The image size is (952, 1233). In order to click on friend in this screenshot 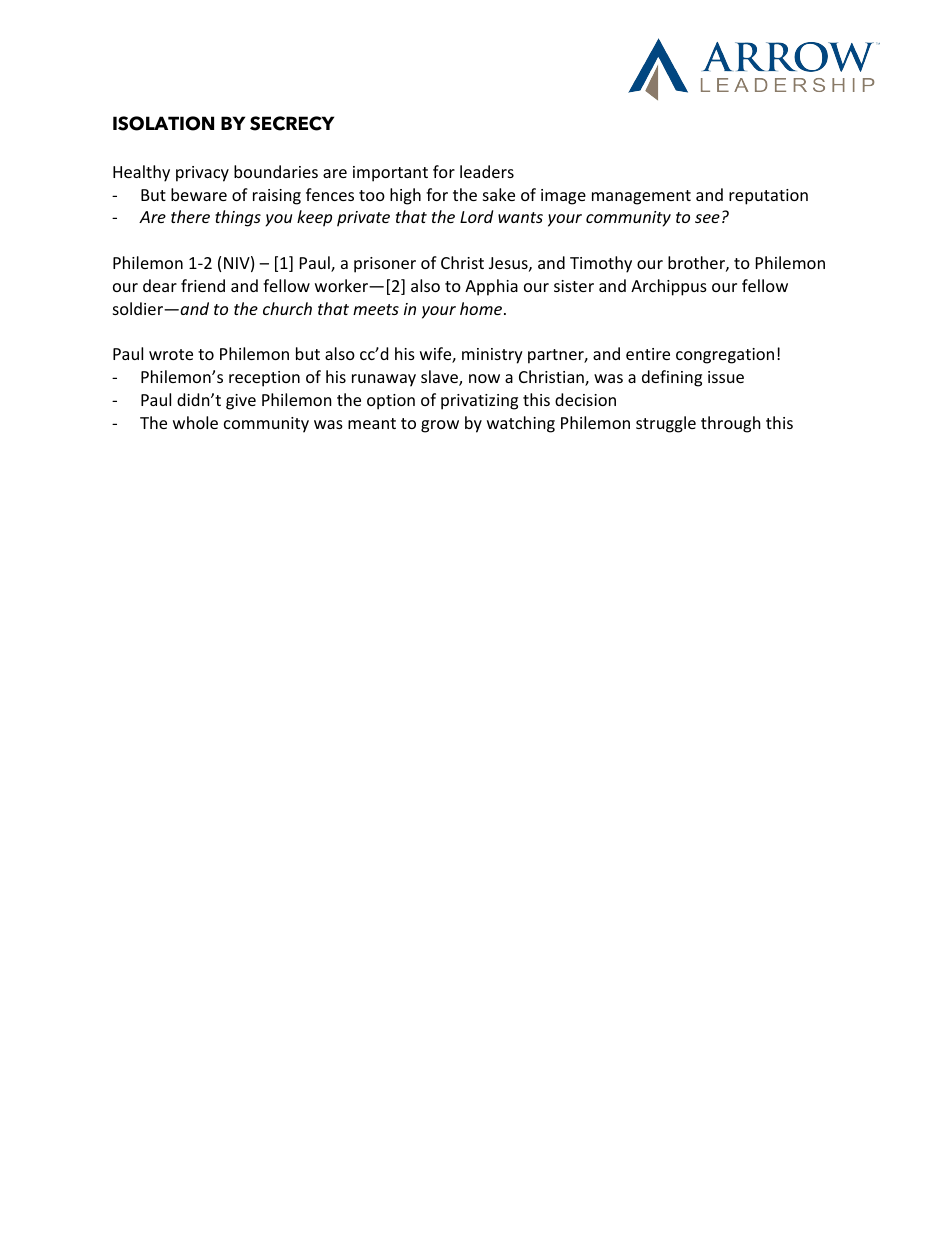, I will do `click(203, 285)`.
